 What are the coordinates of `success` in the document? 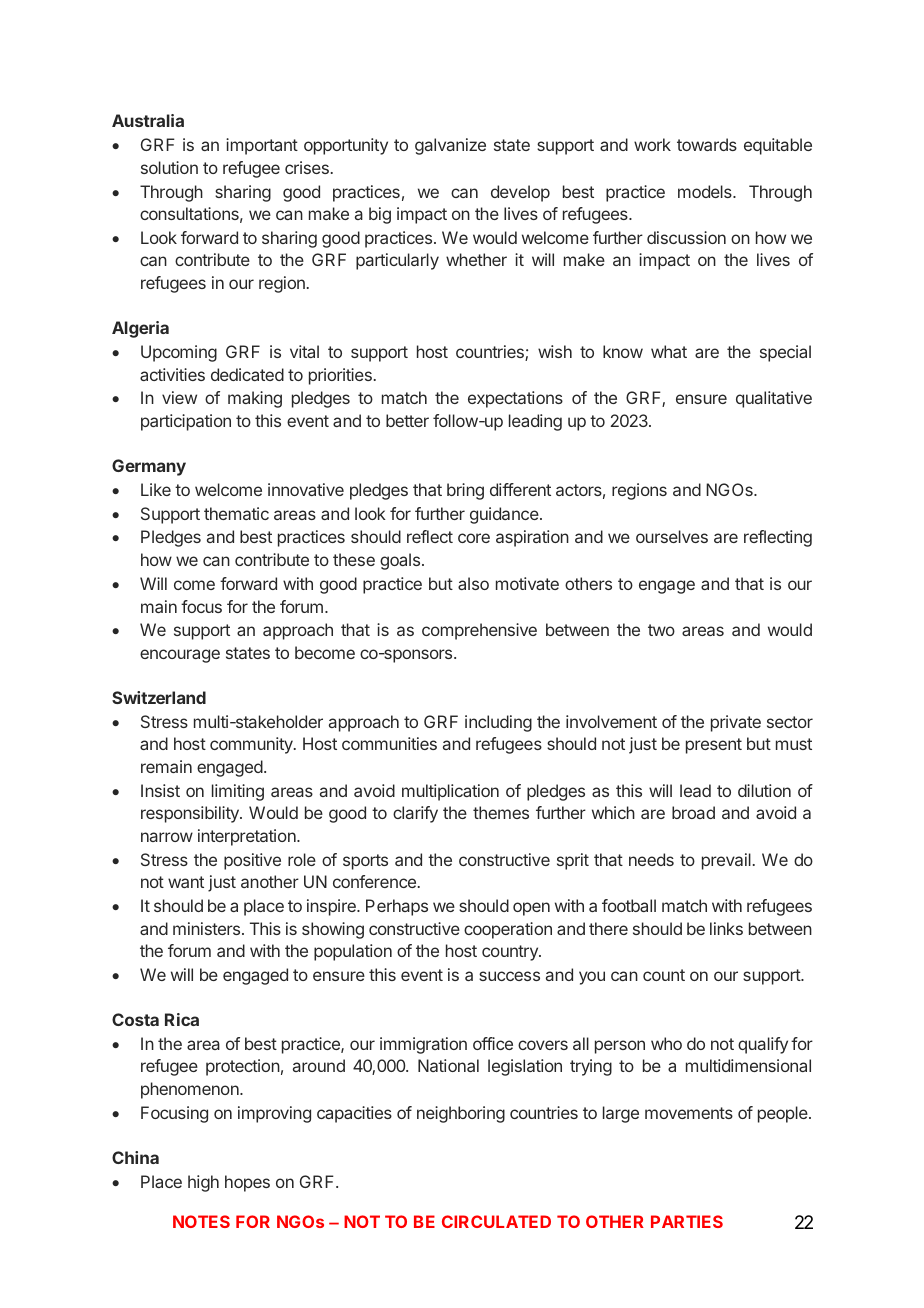 It's located at (509, 976).
